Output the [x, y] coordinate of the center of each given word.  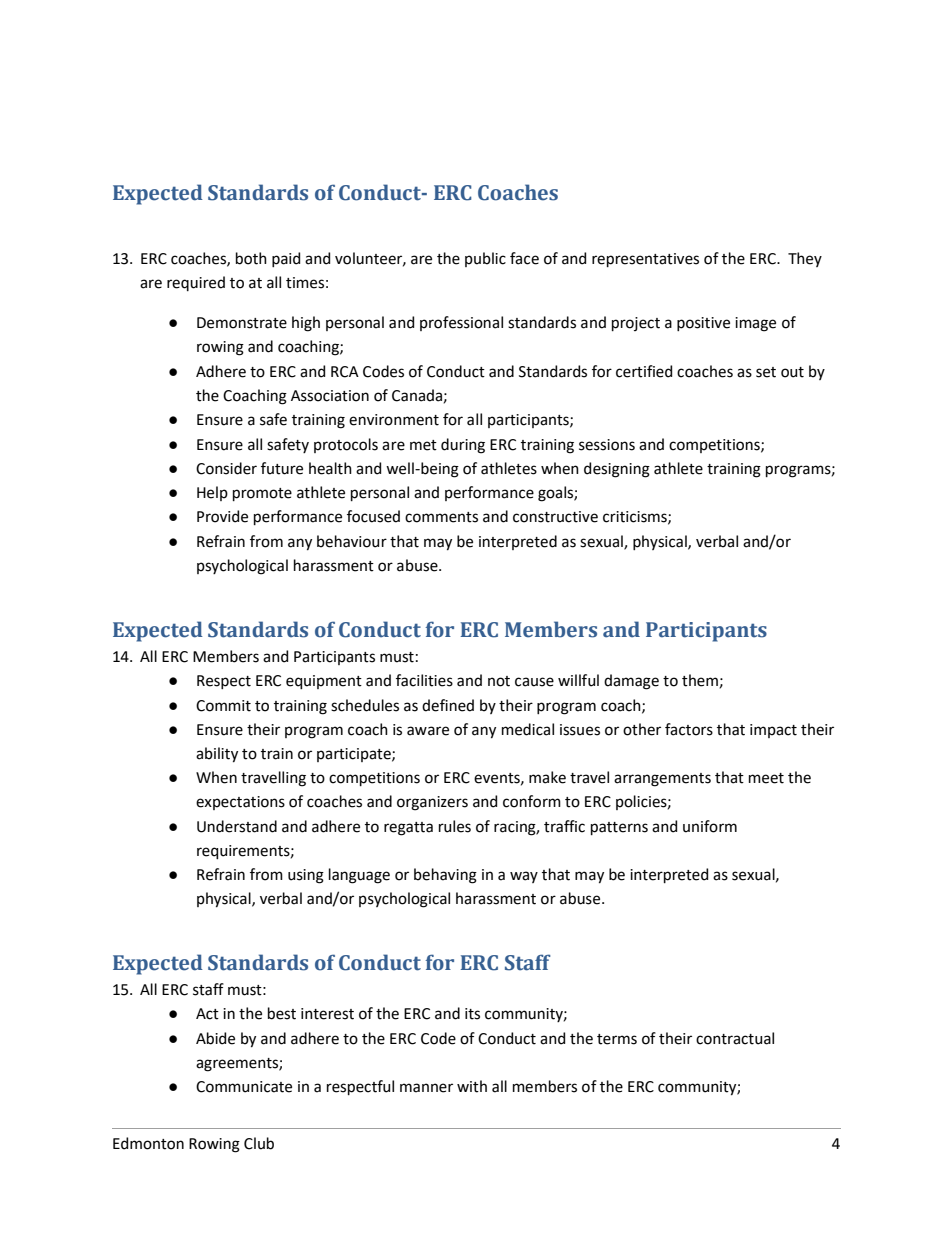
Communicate [244, 1087]
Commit [223, 706]
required [196, 283]
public [485, 259]
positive [703, 324]
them [700, 680]
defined [448, 705]
